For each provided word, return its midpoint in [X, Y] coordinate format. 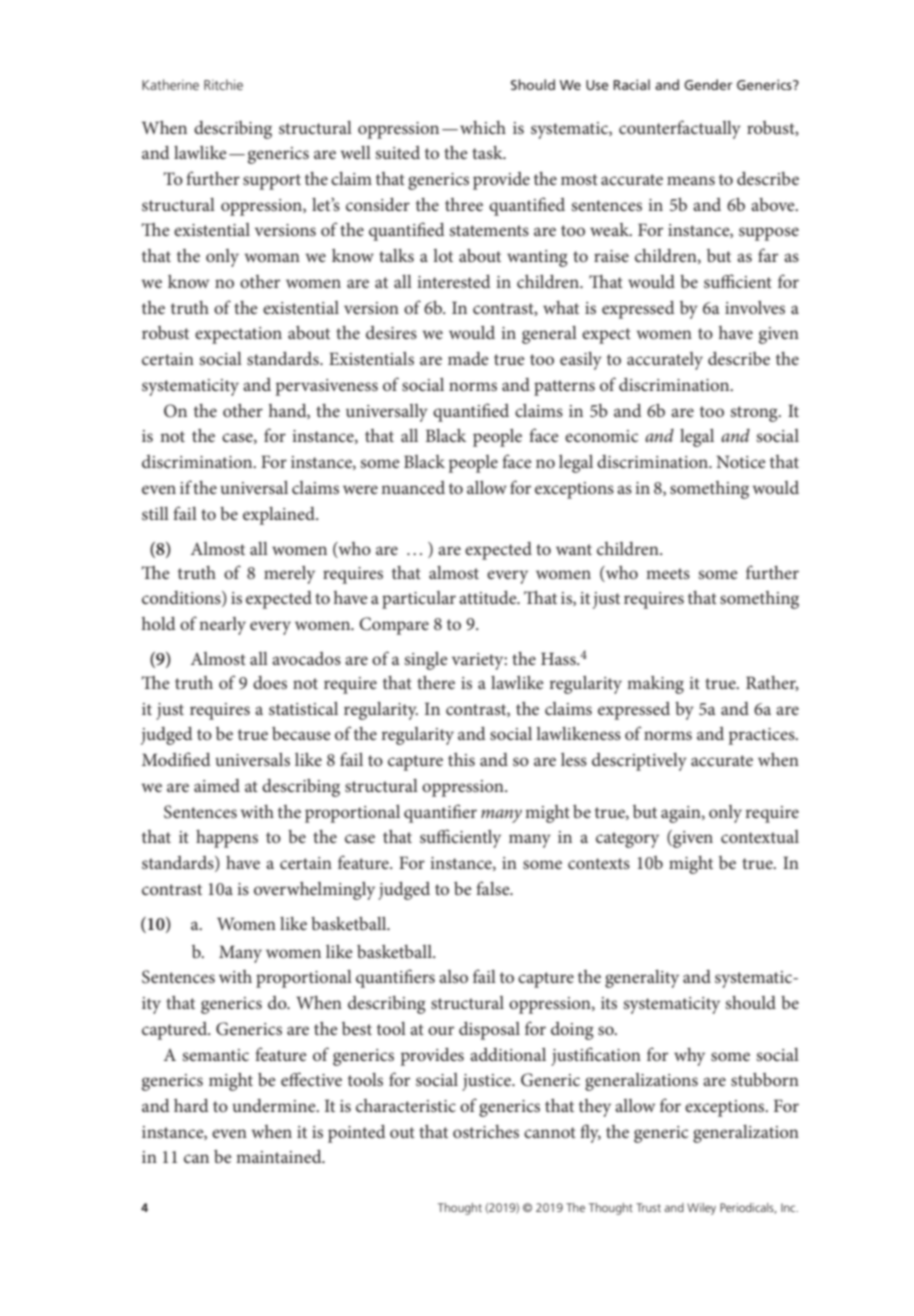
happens [227, 839]
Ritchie [223, 84]
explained [280, 516]
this [461, 759]
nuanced [413, 487]
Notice [741, 461]
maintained [280, 1156]
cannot [550, 1132]
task [488, 152]
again [682, 814]
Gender [708, 84]
